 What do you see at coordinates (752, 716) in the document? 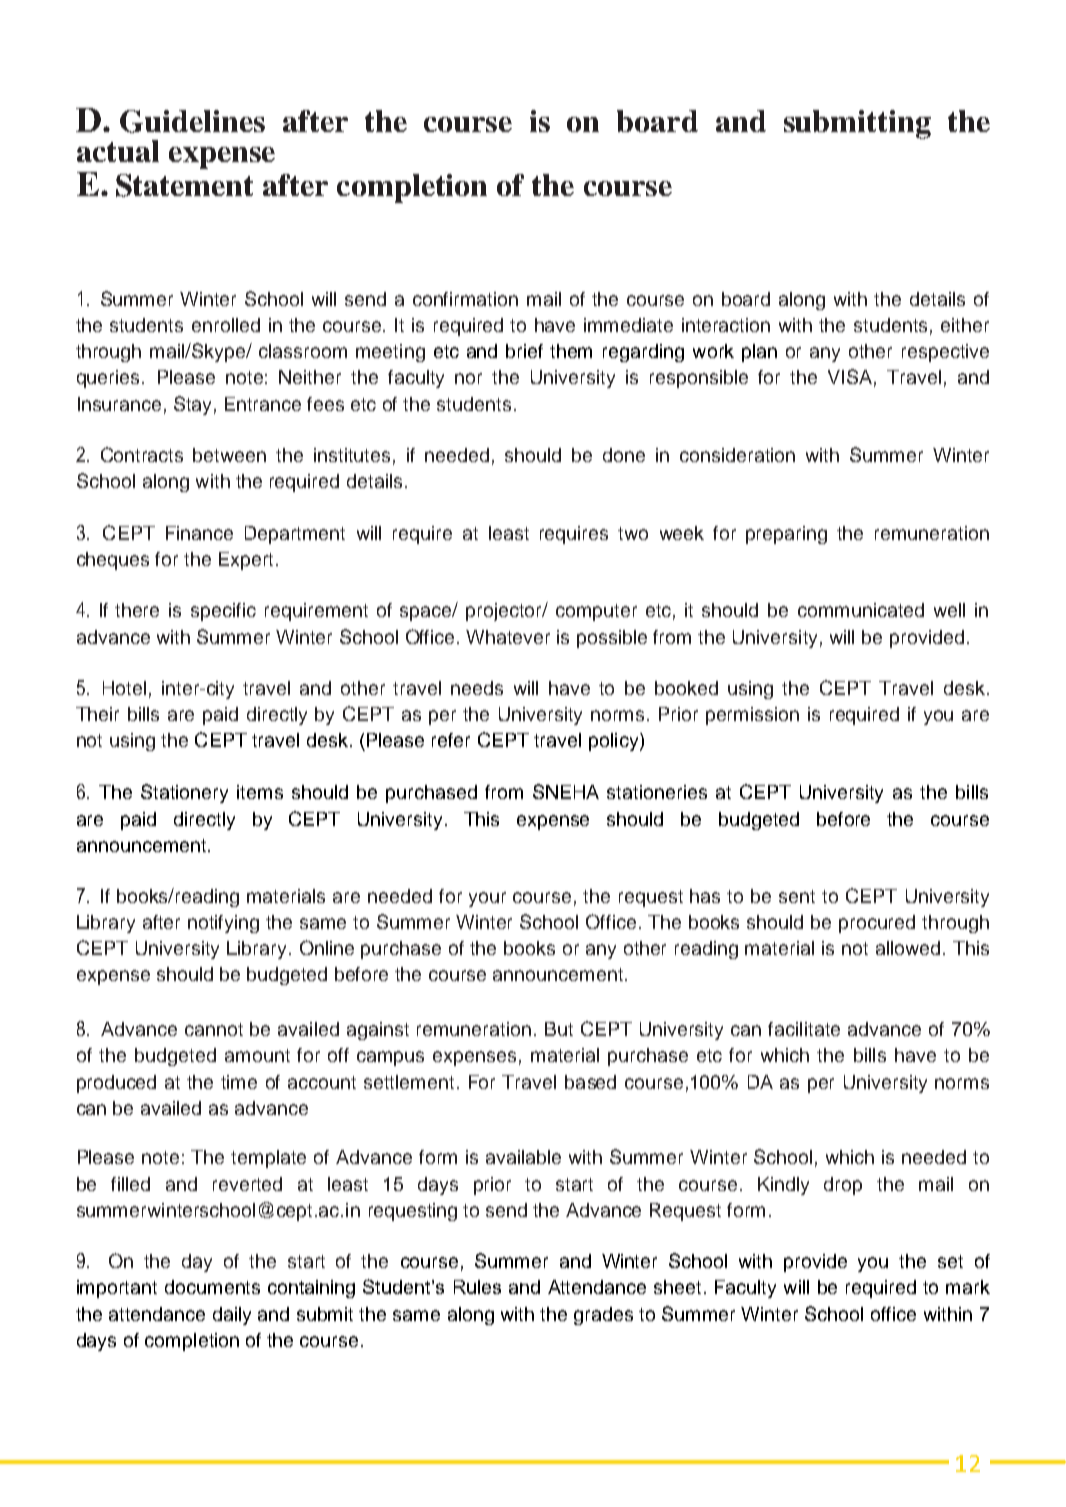
I see `permission` at bounding box center [752, 716].
